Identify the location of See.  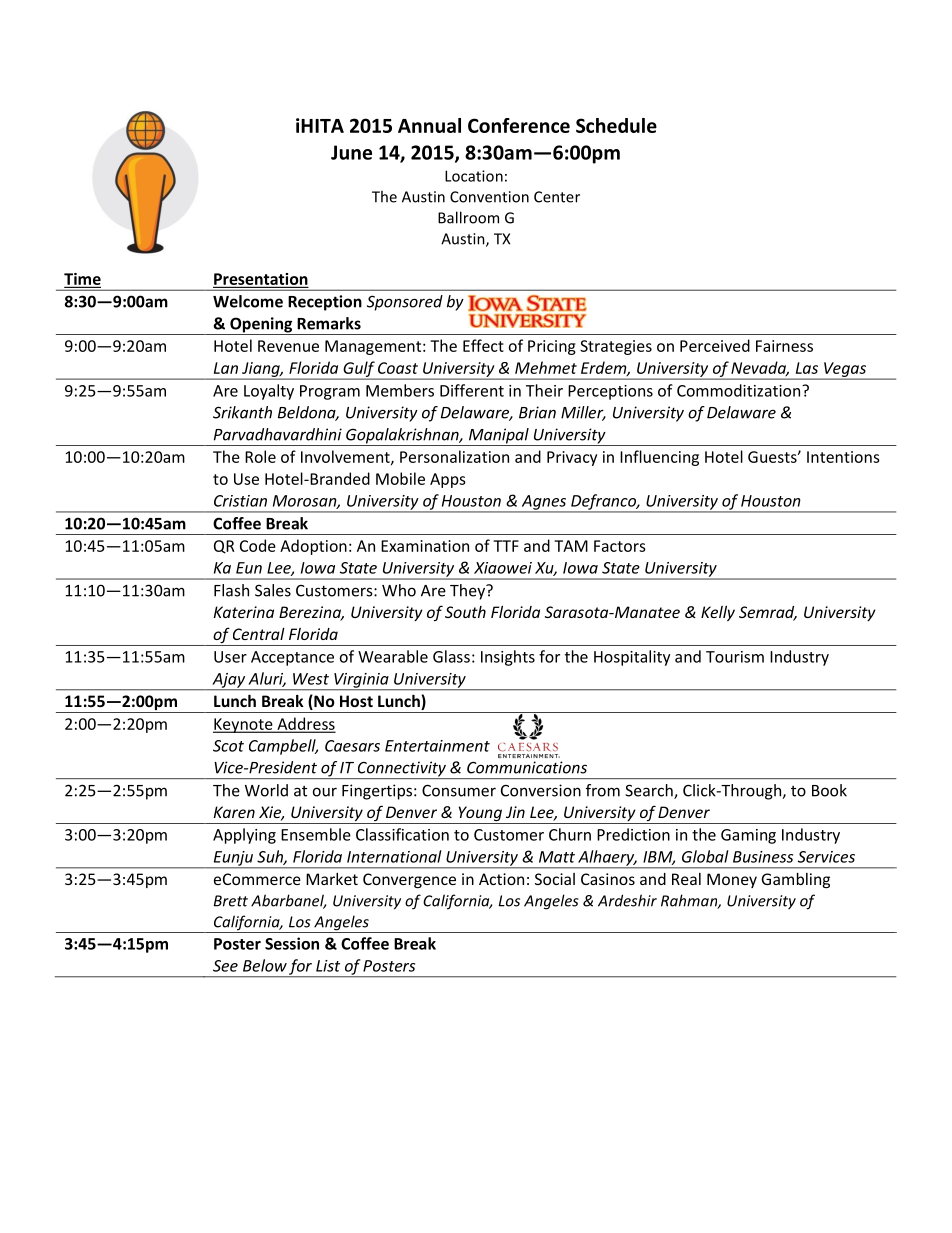
(225, 966).
